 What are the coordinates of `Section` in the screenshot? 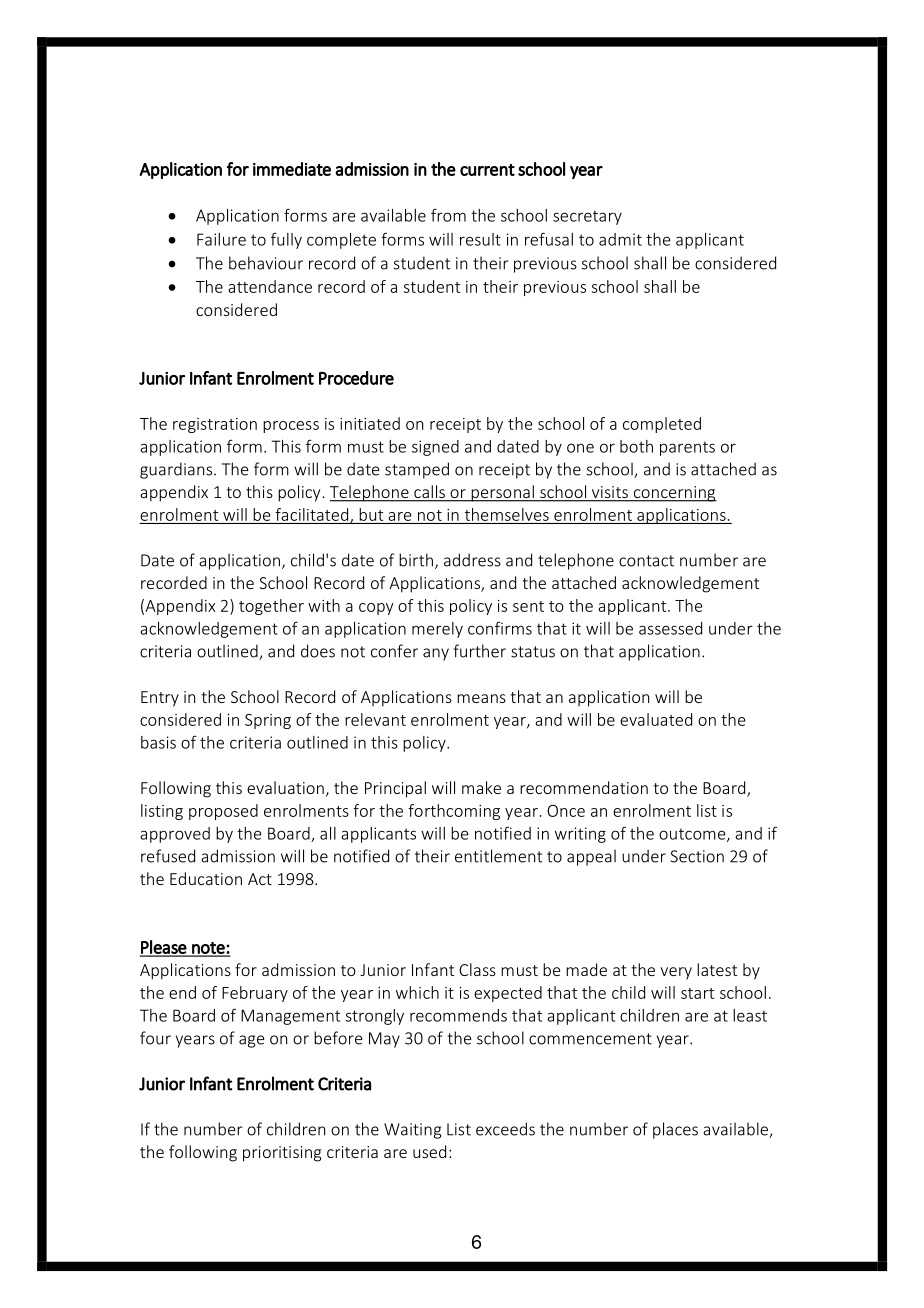 It's located at (697, 856).
